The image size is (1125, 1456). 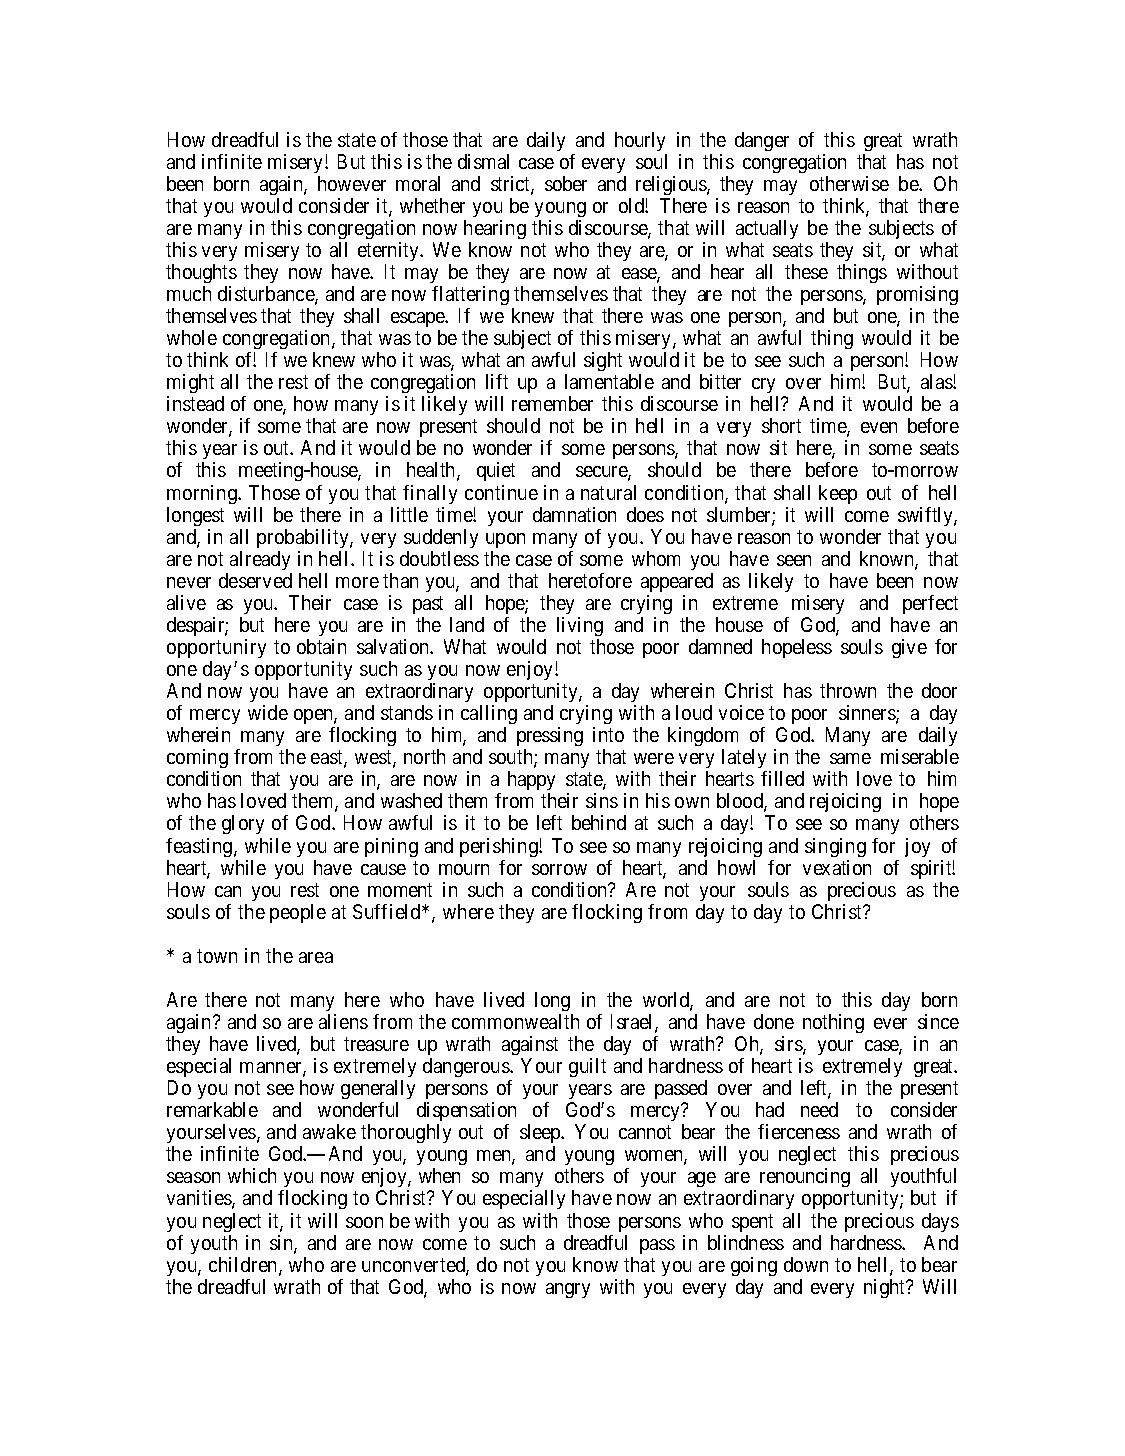 I want to click on keep, so click(x=838, y=494).
